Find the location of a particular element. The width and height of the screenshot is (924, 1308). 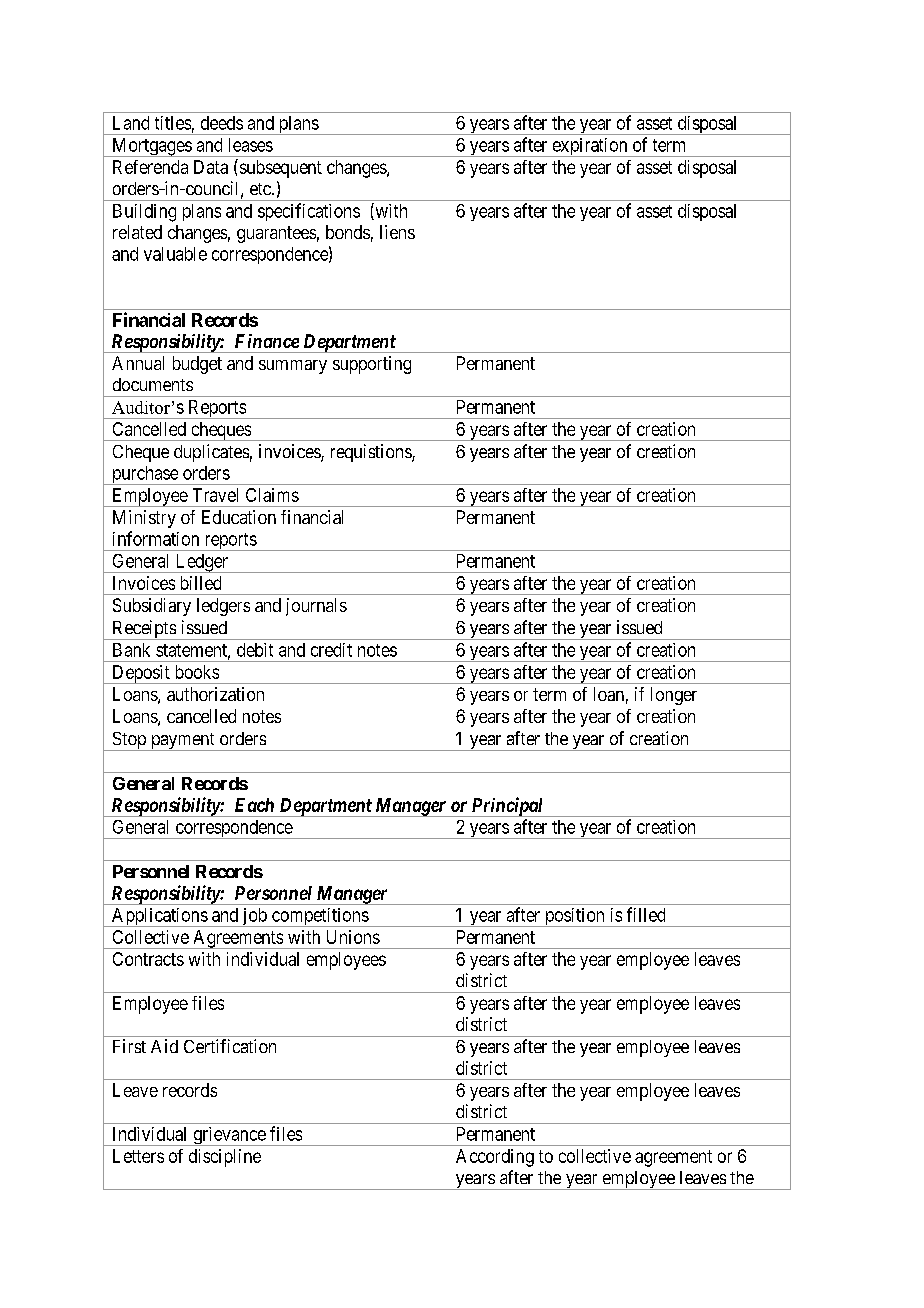

Data is located at coordinates (211, 167).
